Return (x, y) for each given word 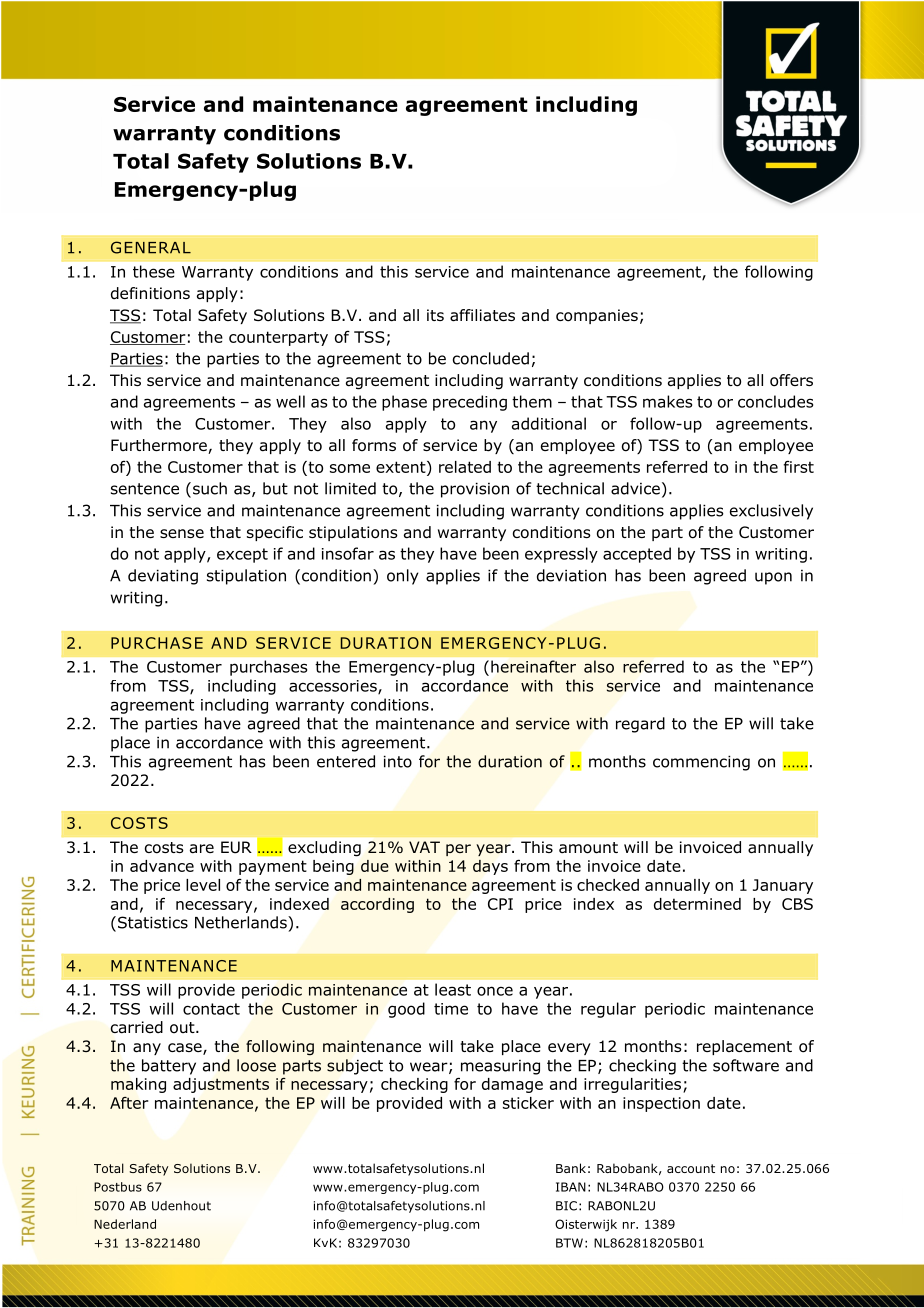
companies (597, 316)
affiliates (482, 315)
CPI (500, 904)
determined (697, 904)
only (403, 577)
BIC (566, 1206)
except (242, 555)
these (154, 271)
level (203, 885)
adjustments (221, 1085)
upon (773, 578)
